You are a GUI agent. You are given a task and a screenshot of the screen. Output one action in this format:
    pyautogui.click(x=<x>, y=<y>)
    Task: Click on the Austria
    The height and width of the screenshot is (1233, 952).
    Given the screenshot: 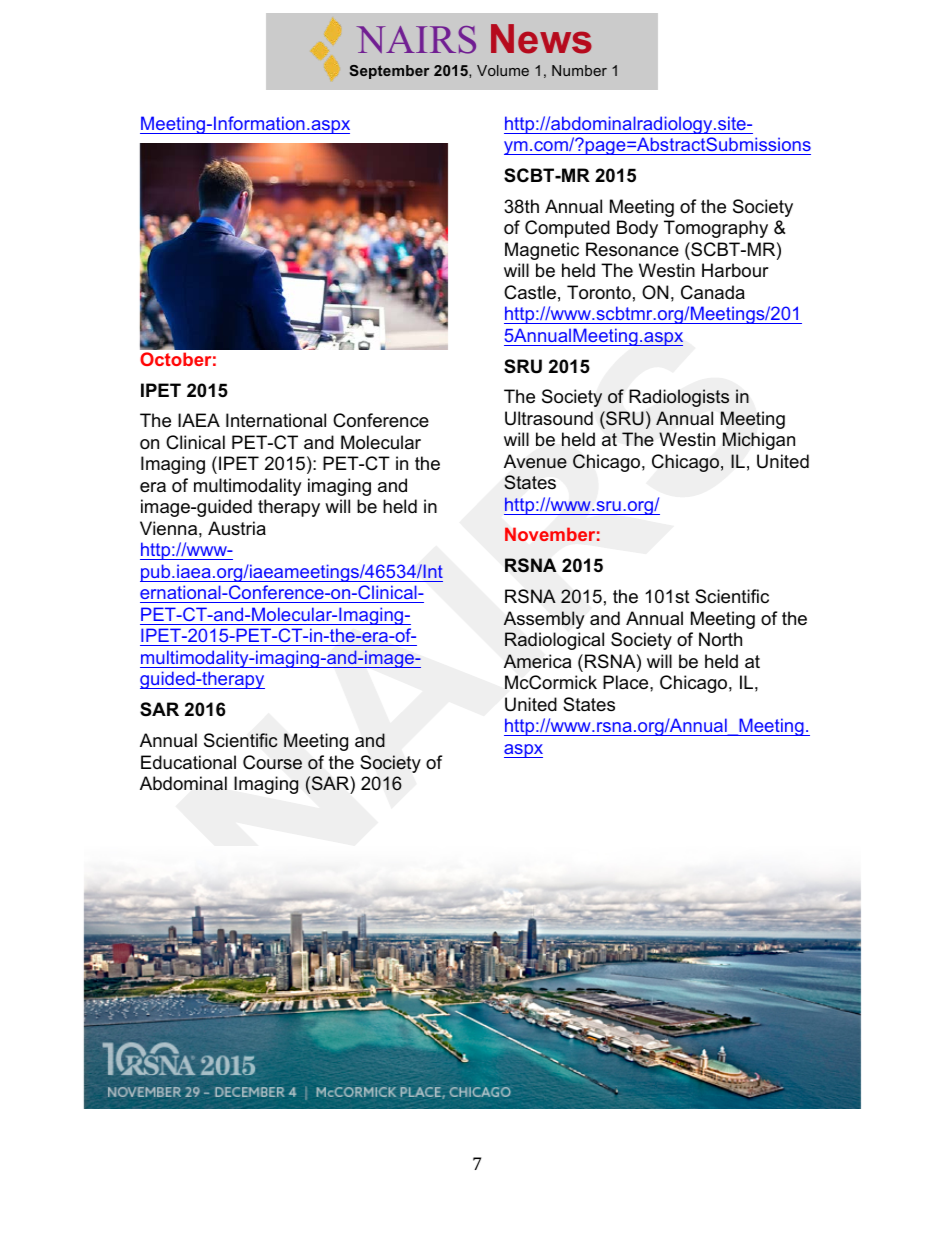 What is the action you would take?
    pyautogui.click(x=237, y=528)
